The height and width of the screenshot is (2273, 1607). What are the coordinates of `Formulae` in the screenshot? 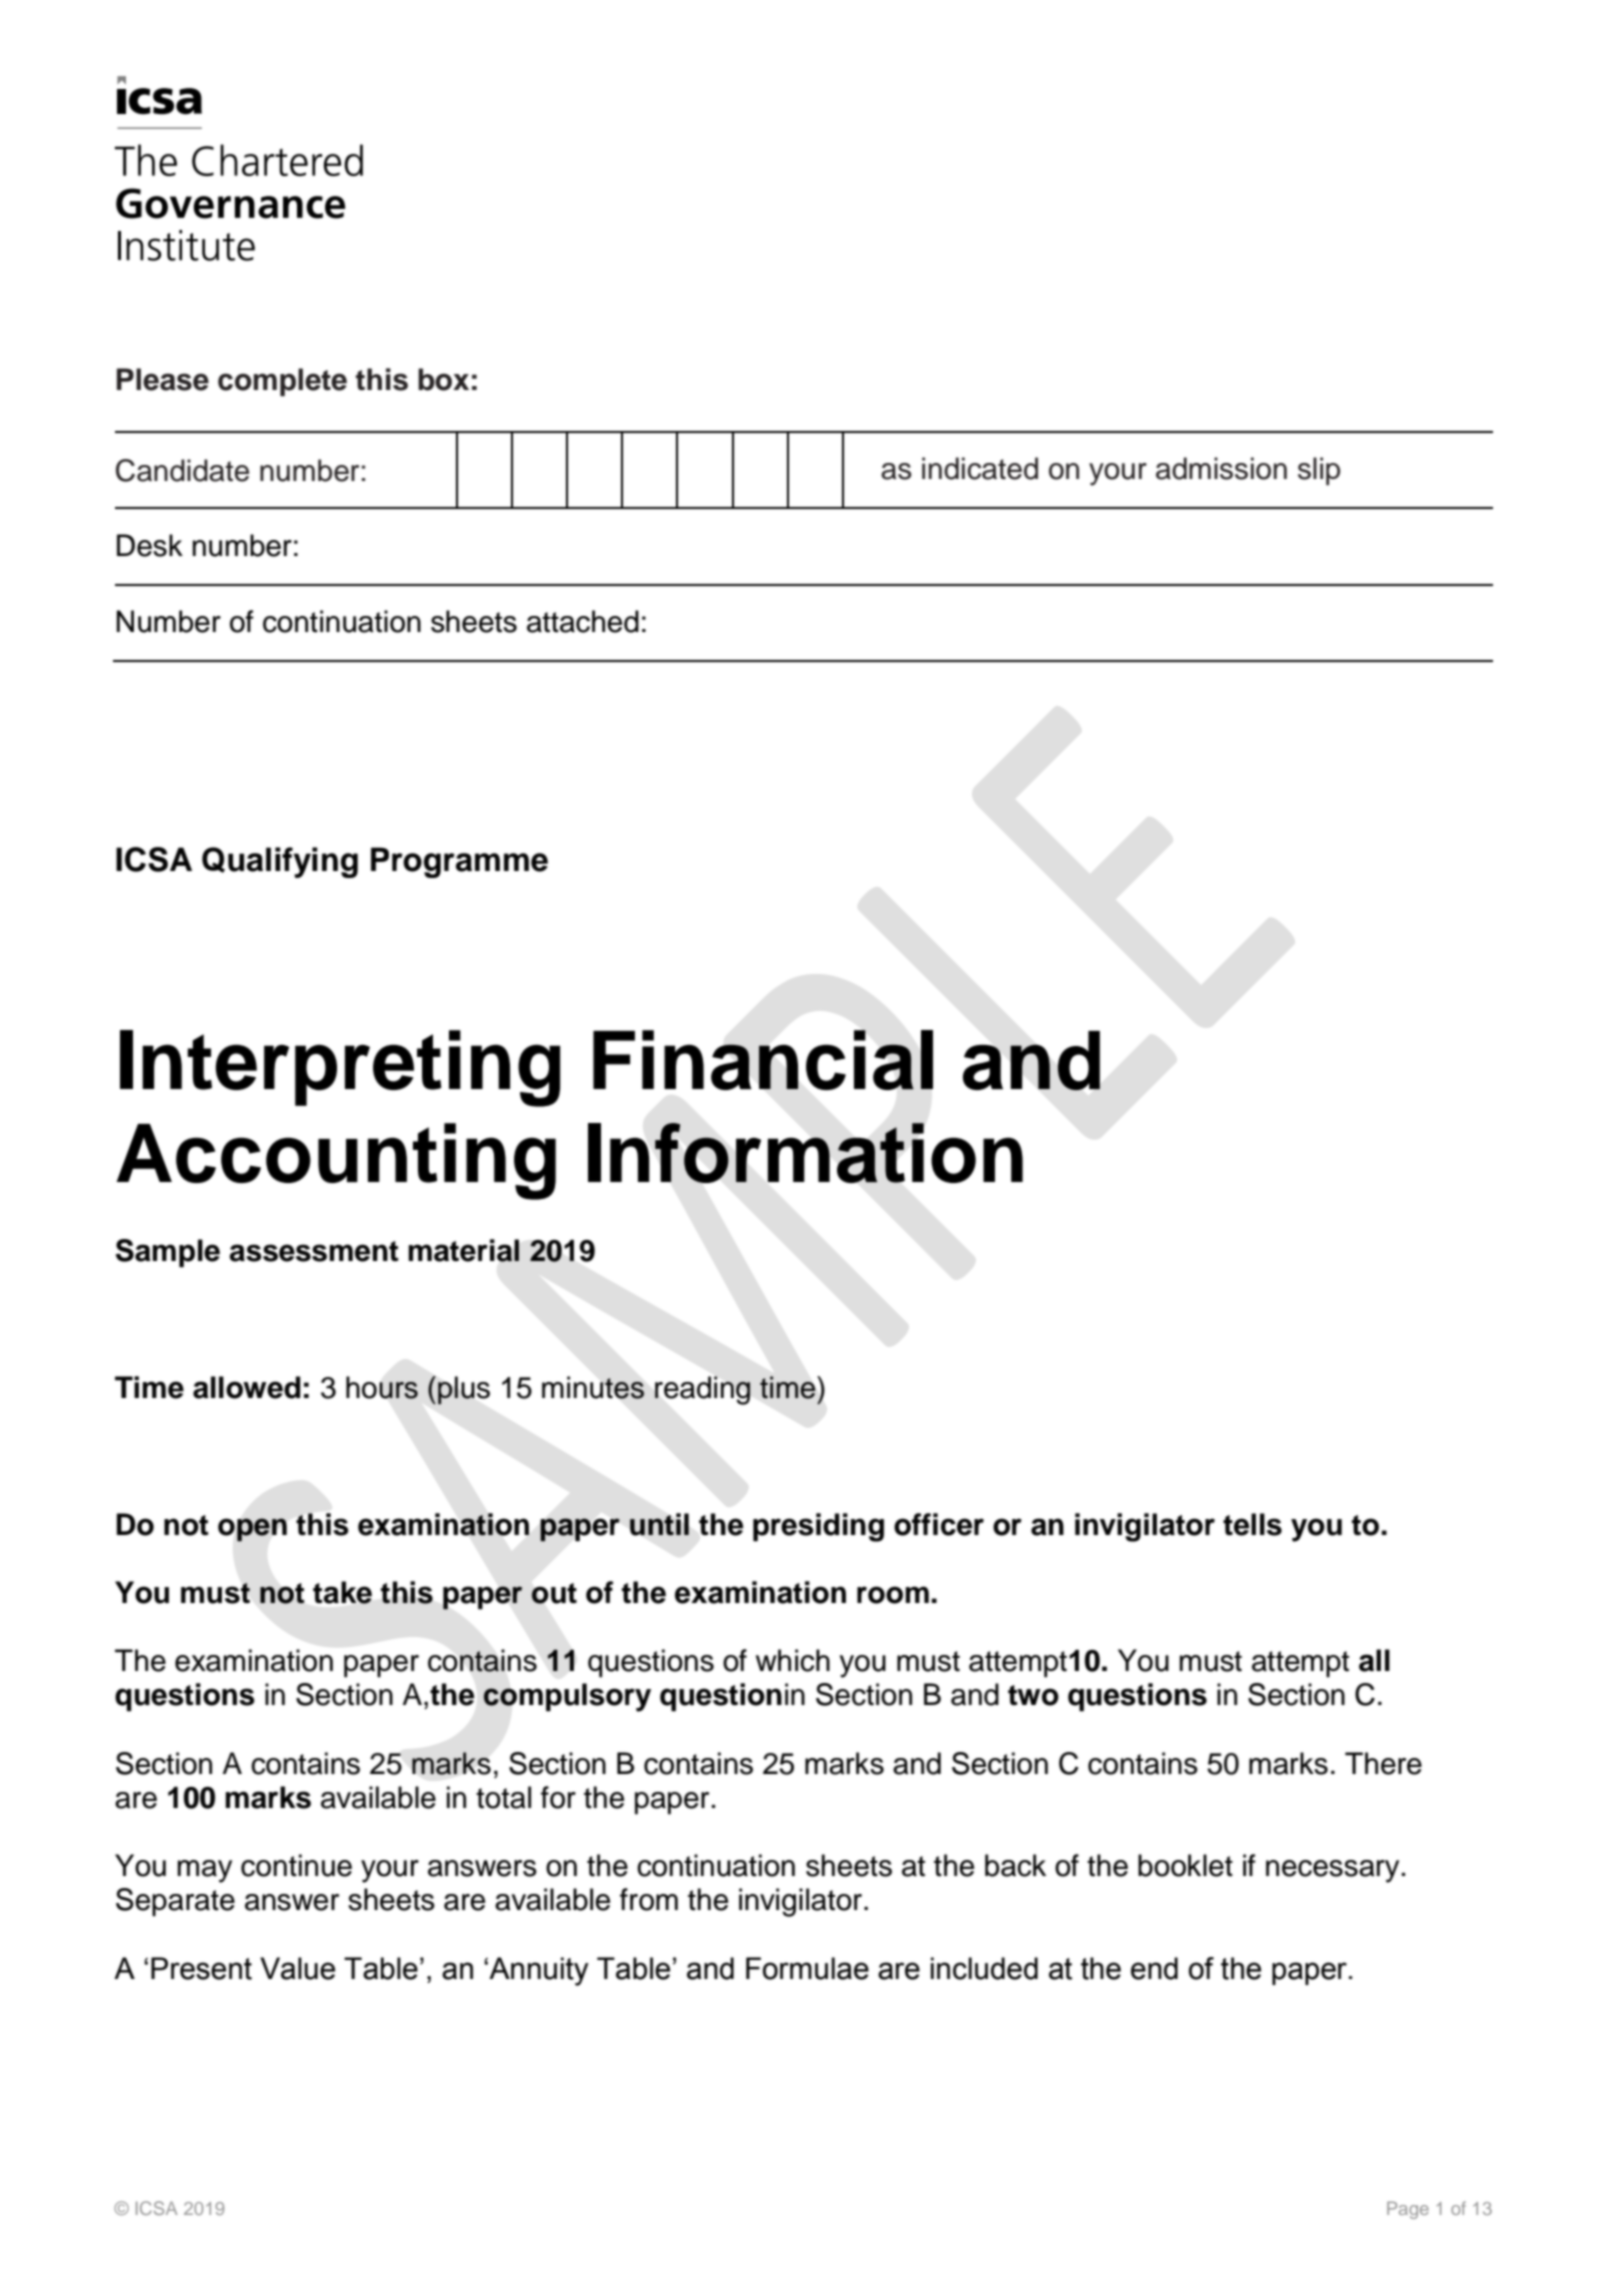 It's located at (807, 1968).
